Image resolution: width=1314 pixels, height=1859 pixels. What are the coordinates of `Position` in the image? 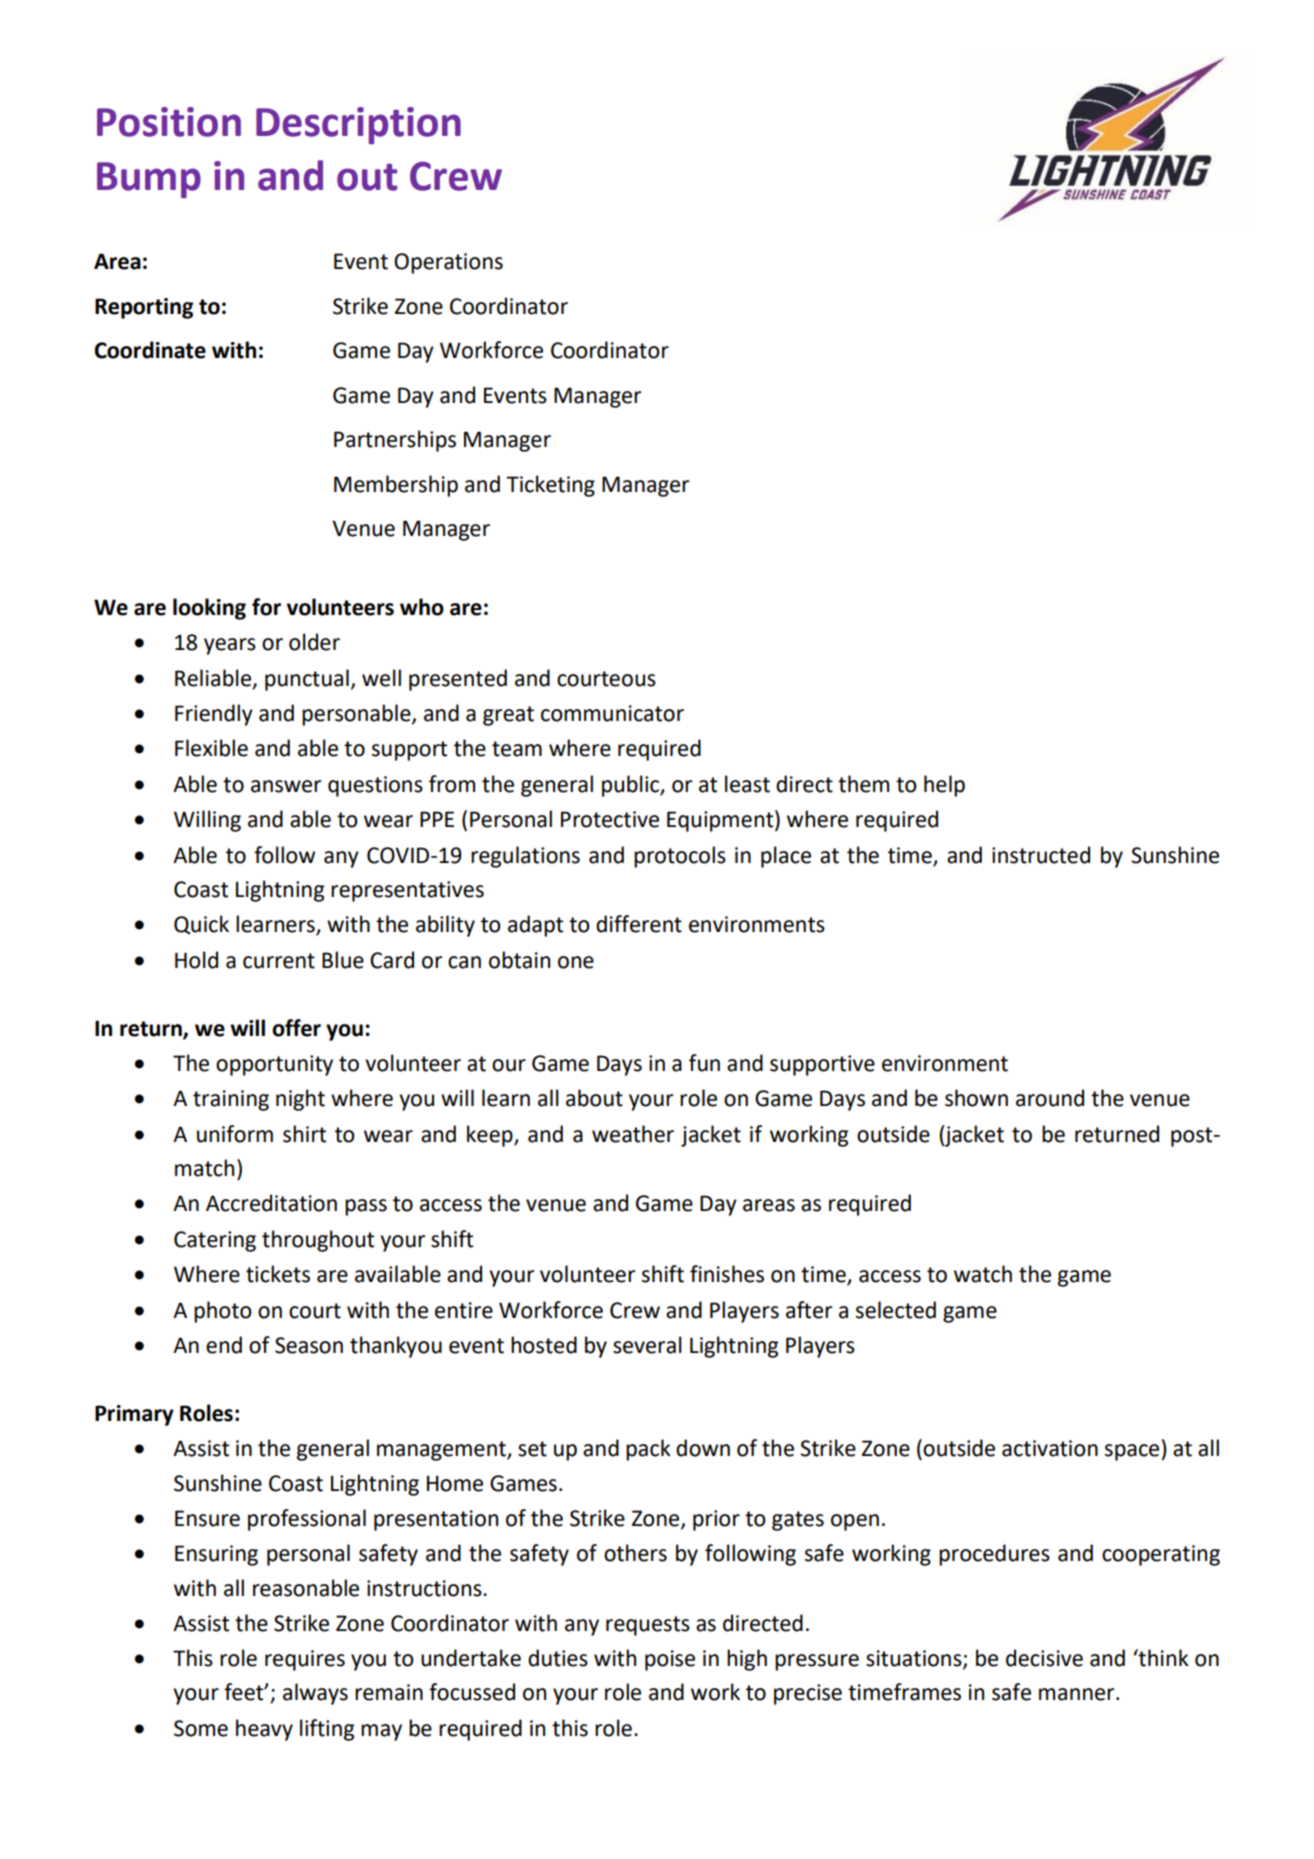 It's located at (169, 122).
